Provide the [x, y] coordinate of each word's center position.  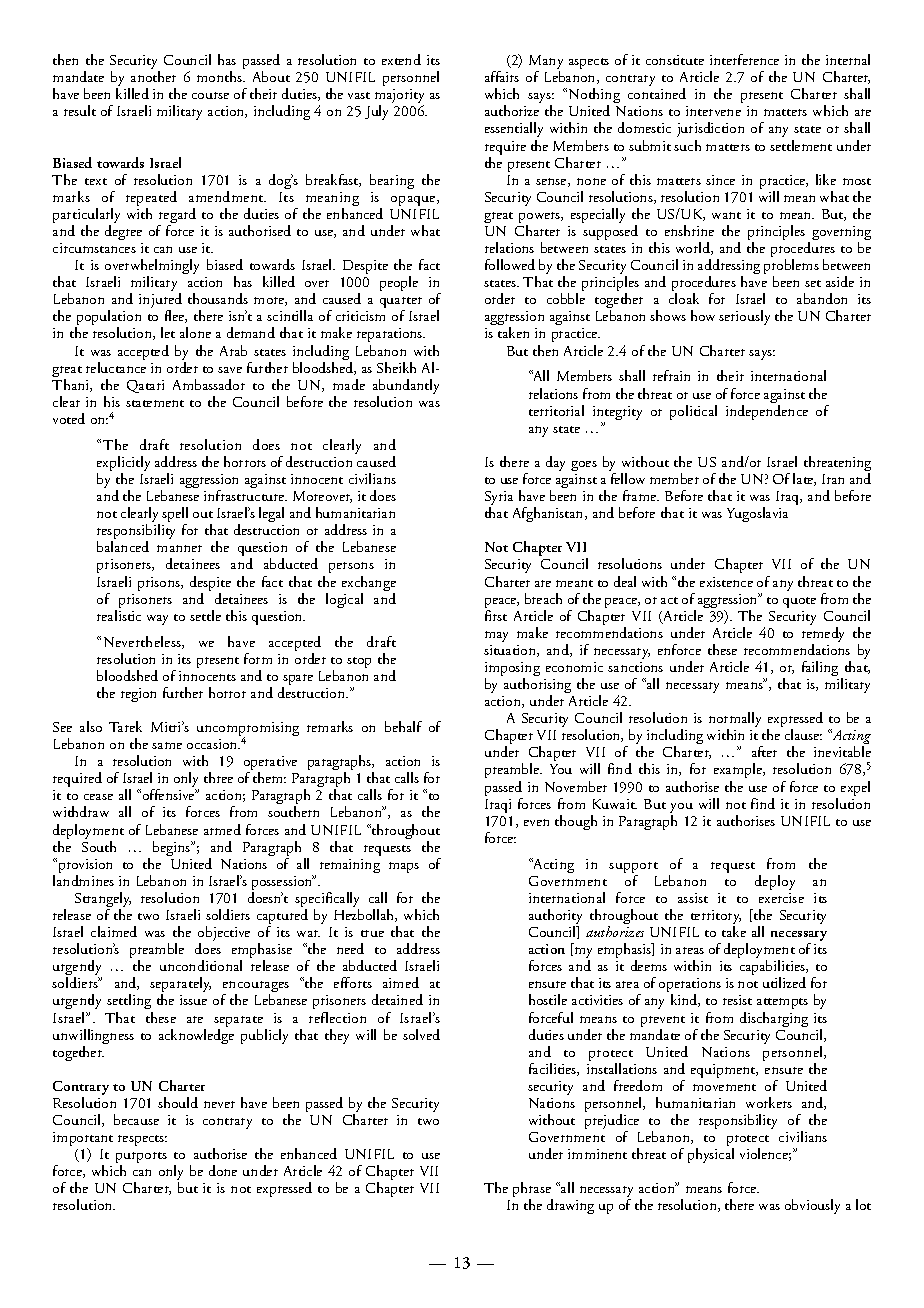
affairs [502, 76]
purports [141, 1159]
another [153, 76]
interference [744, 59]
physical [711, 1155]
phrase [533, 1191]
